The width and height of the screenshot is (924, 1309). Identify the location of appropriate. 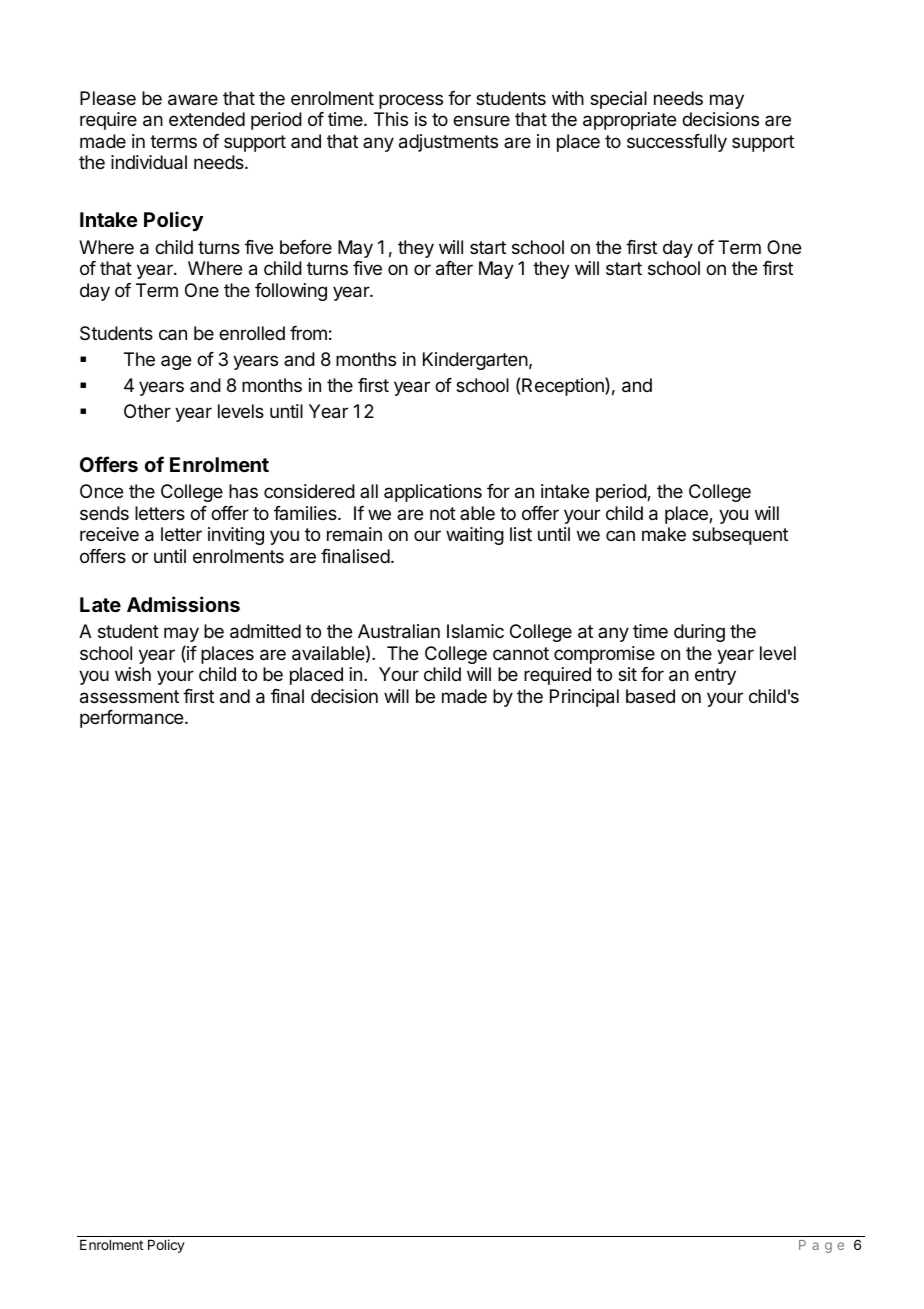
(629, 121).
